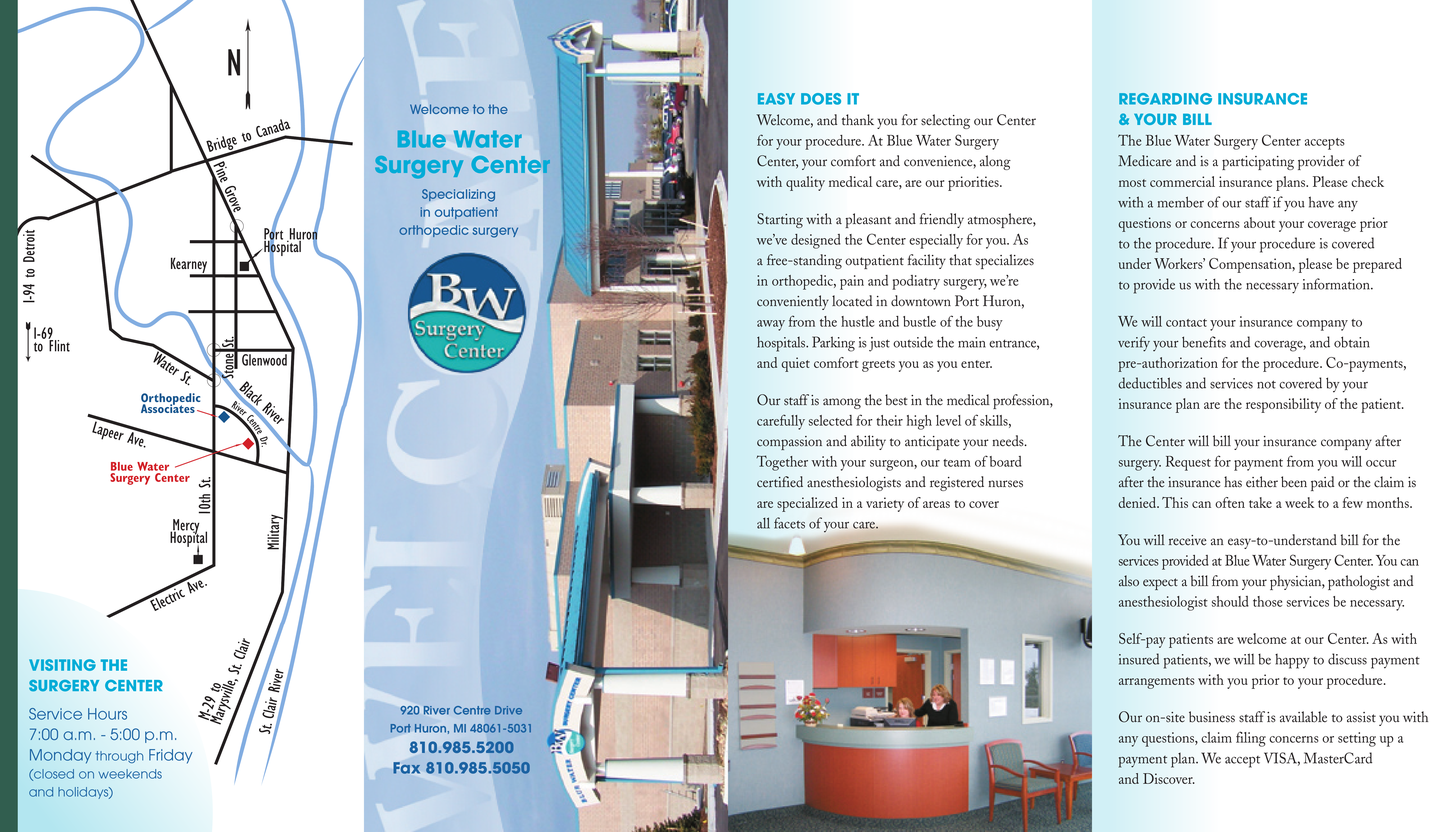 The width and height of the screenshot is (1456, 832). What do you see at coordinates (62, 665) in the screenshot?
I see `VISITING` at bounding box center [62, 665].
